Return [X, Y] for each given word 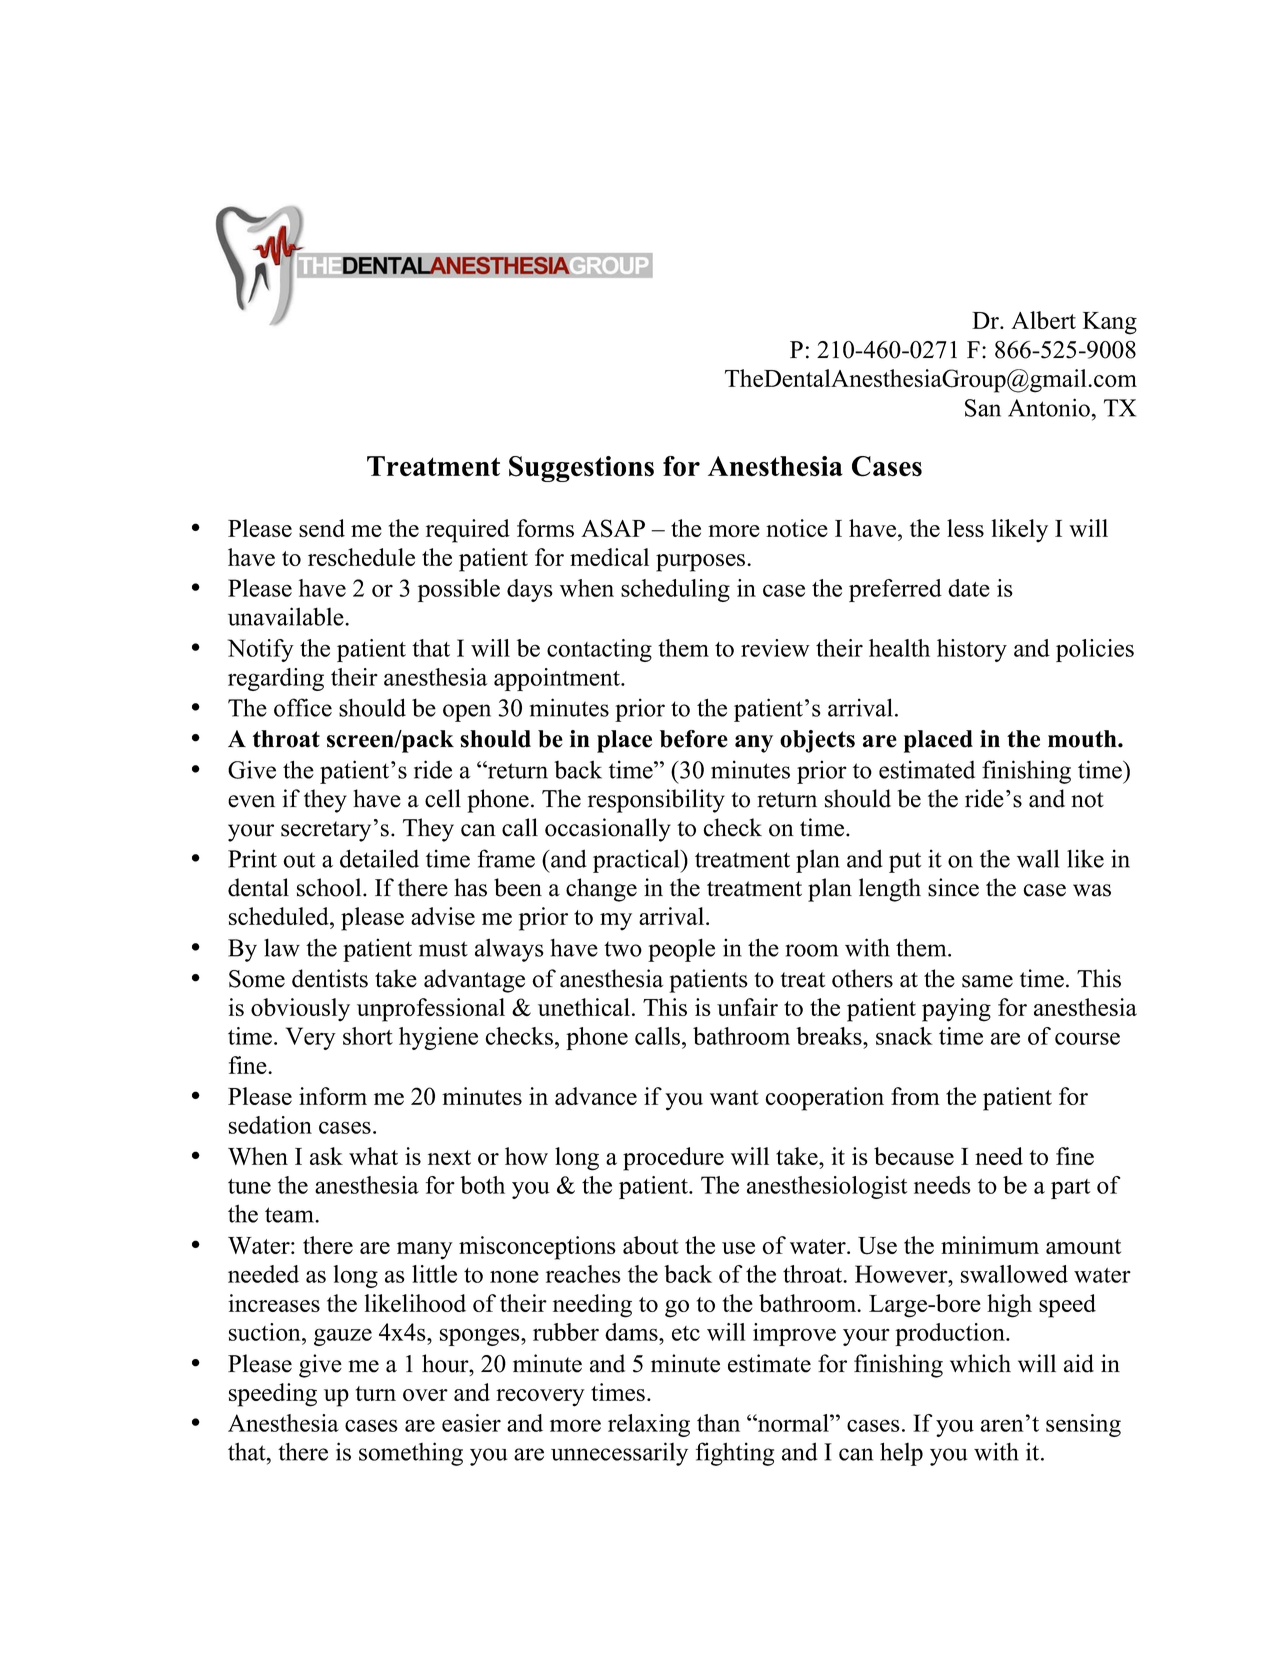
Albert [1043, 320]
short [368, 1036]
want [734, 1097]
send [322, 528]
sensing [1083, 1425]
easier [471, 1423]
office [303, 707]
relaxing [649, 1425]
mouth [1083, 739]
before [694, 739]
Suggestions [581, 469]
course [1087, 1038]
